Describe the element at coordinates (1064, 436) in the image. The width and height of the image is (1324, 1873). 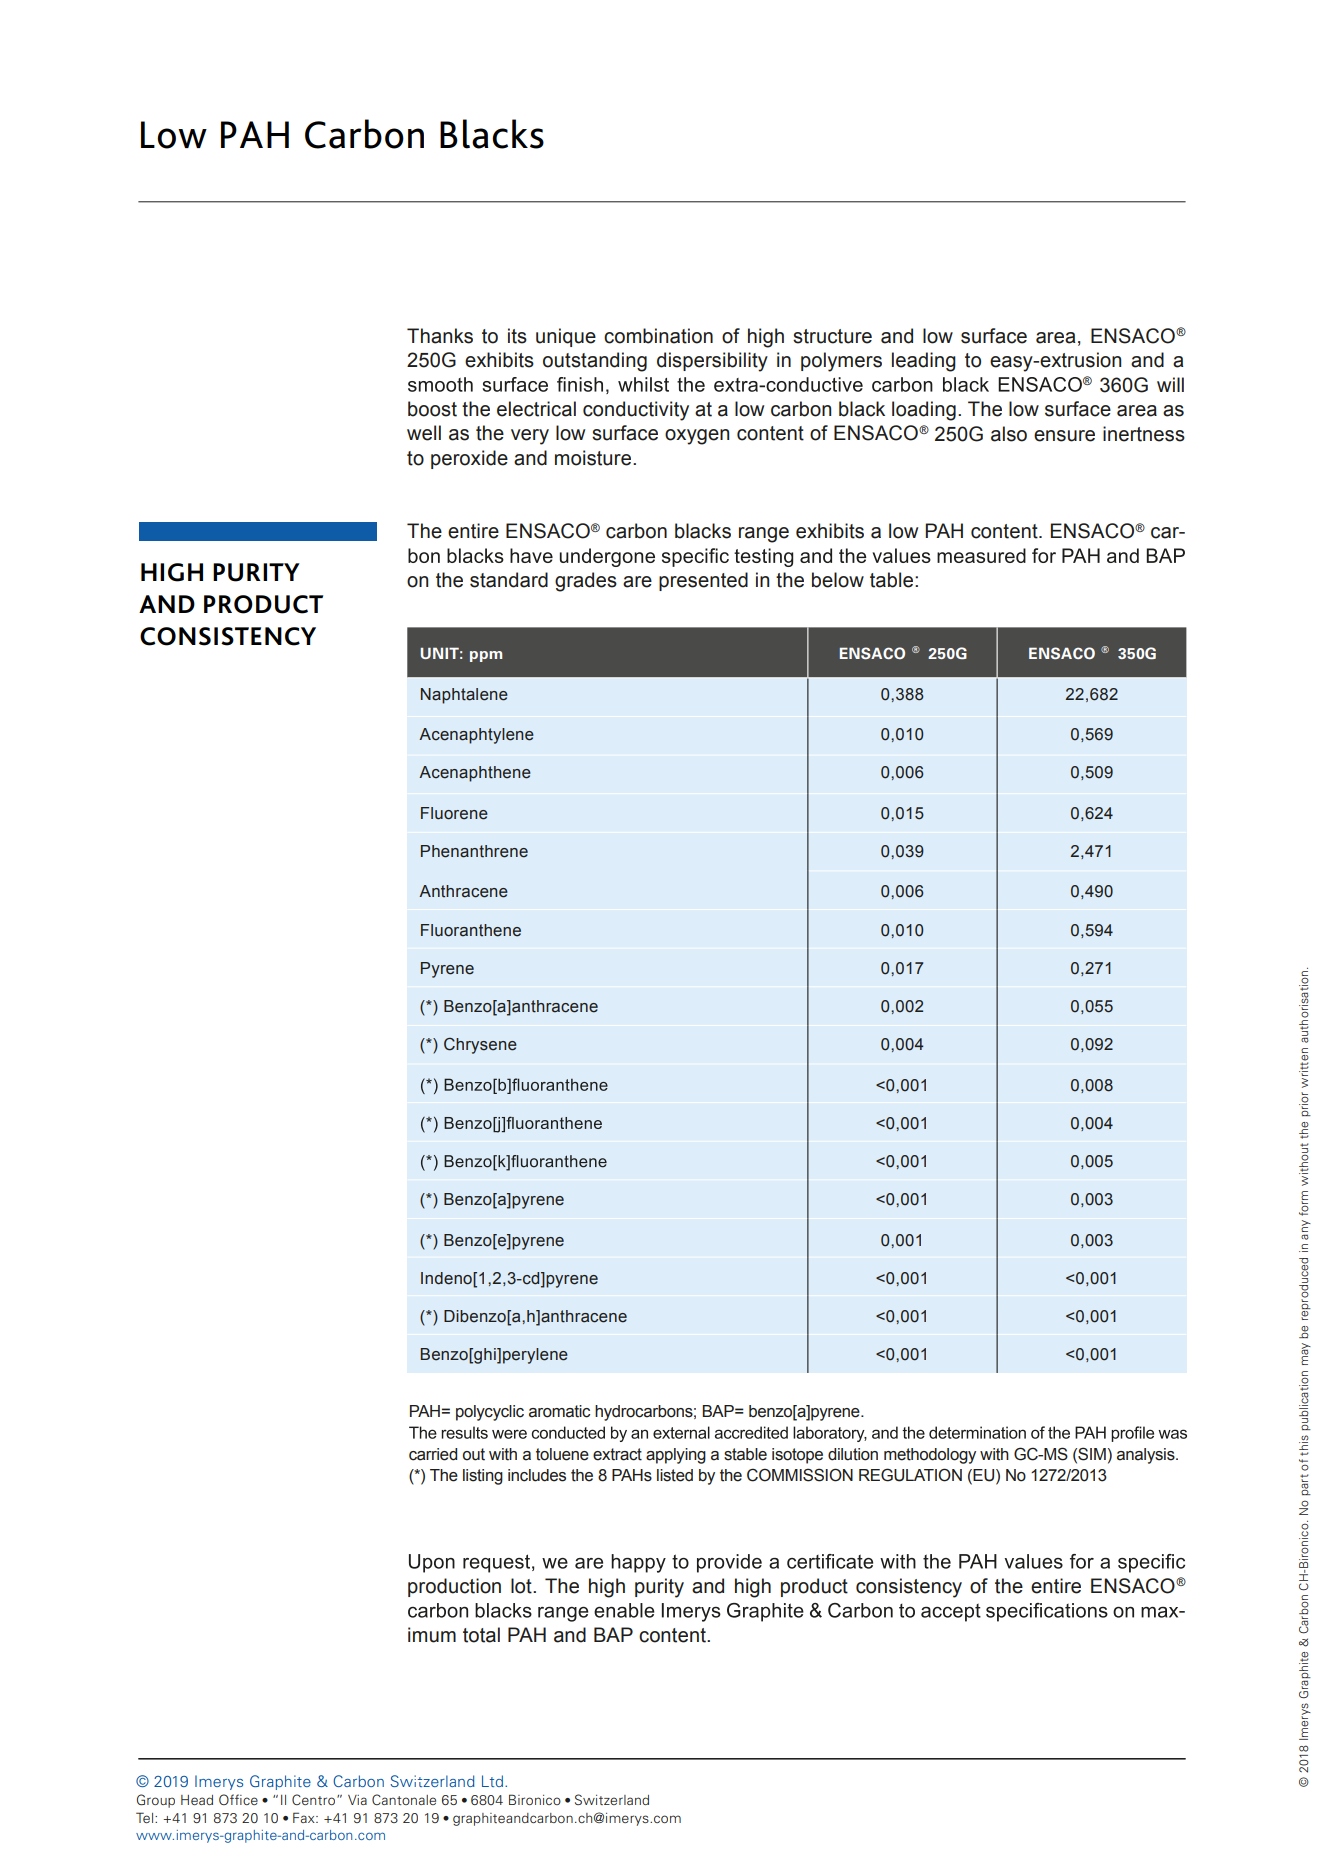
I see `ensure` at that location.
